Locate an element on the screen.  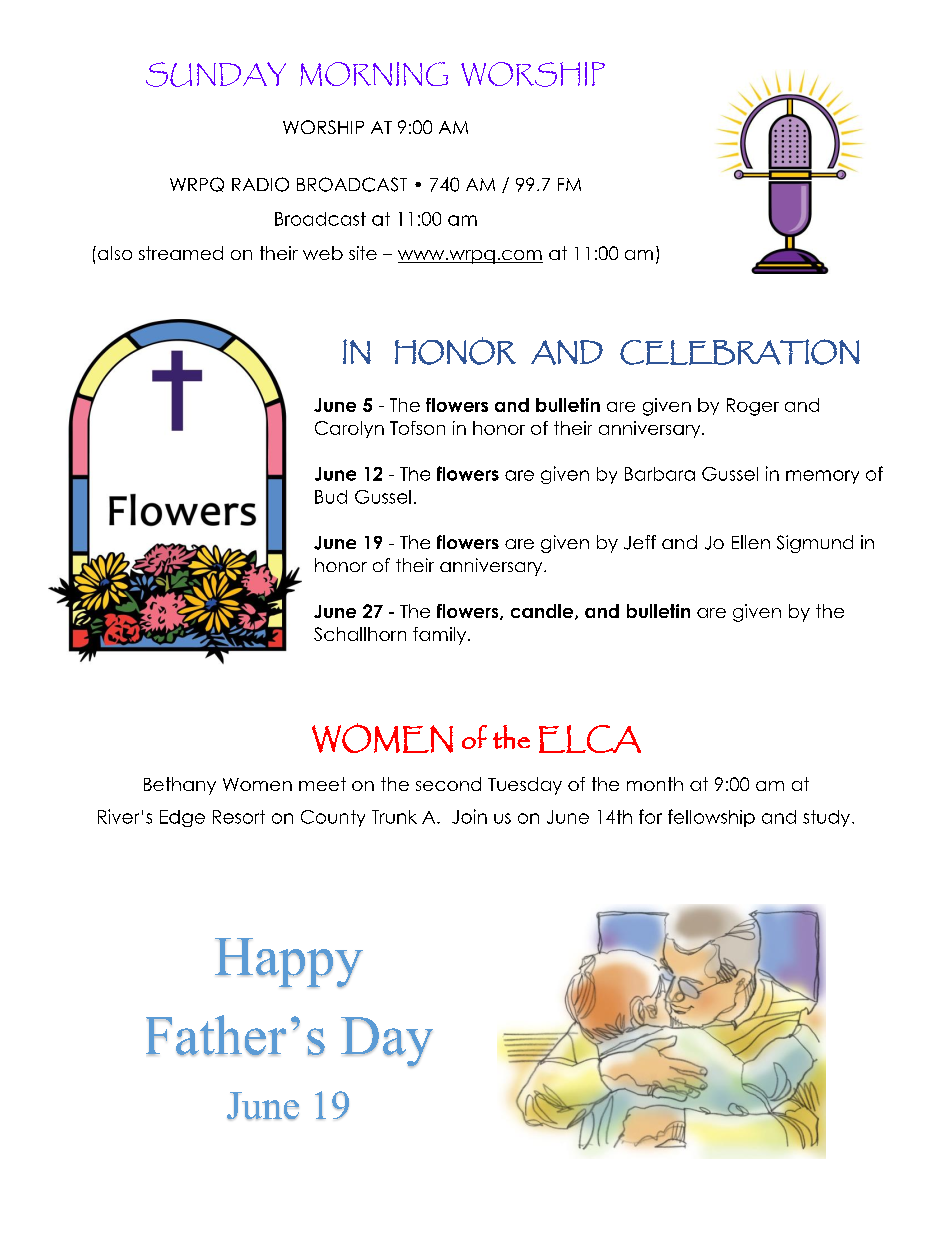
MORNING is located at coordinates (374, 74).
